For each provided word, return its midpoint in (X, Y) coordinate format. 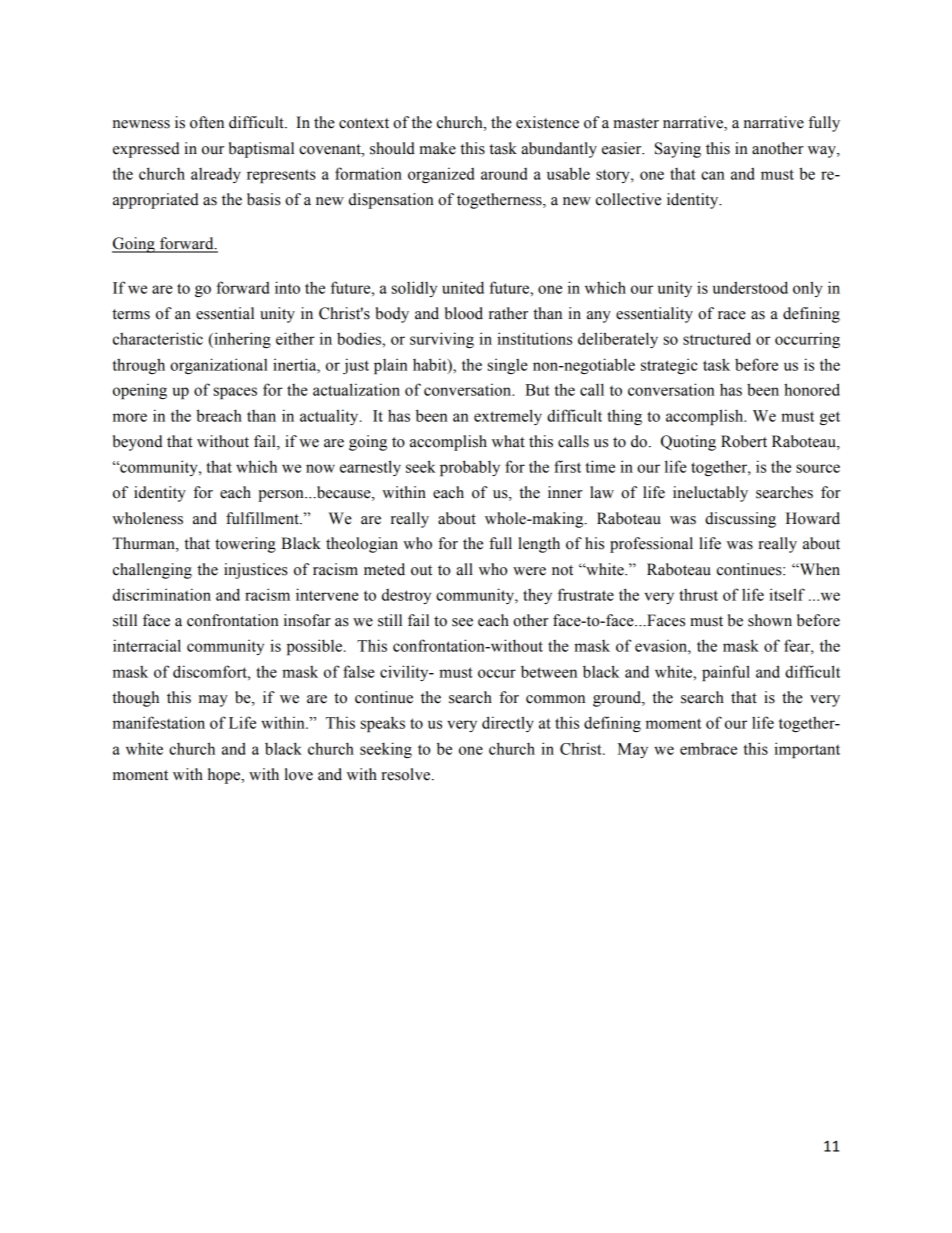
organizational (219, 366)
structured (717, 338)
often (207, 122)
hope (225, 776)
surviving (442, 340)
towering (245, 545)
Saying (678, 150)
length (539, 545)
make (438, 148)
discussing (740, 520)
